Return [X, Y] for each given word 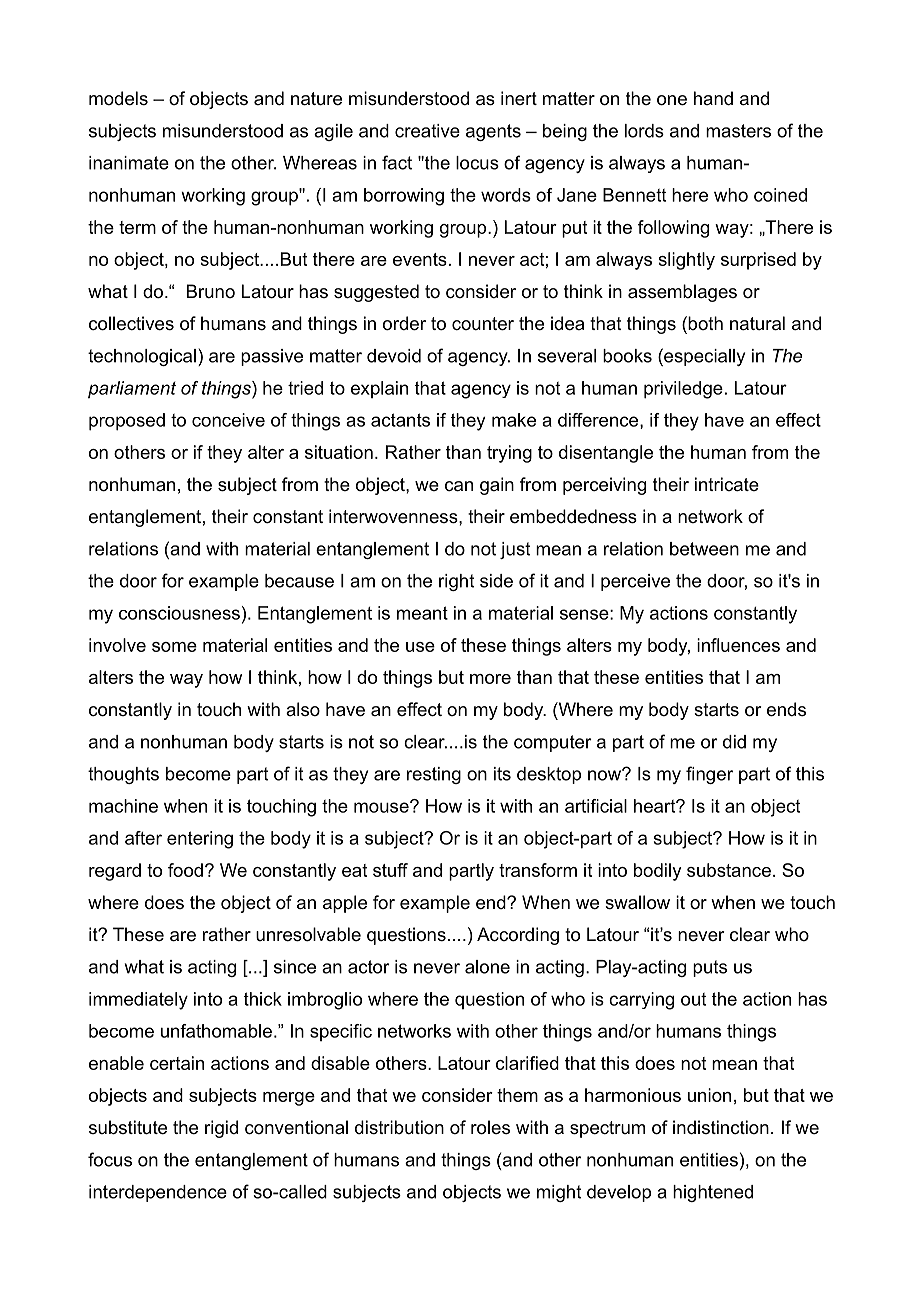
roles [490, 1127]
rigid [221, 1129]
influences [738, 645]
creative [427, 131]
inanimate [129, 163]
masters [738, 131]
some [174, 647]
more [490, 679]
